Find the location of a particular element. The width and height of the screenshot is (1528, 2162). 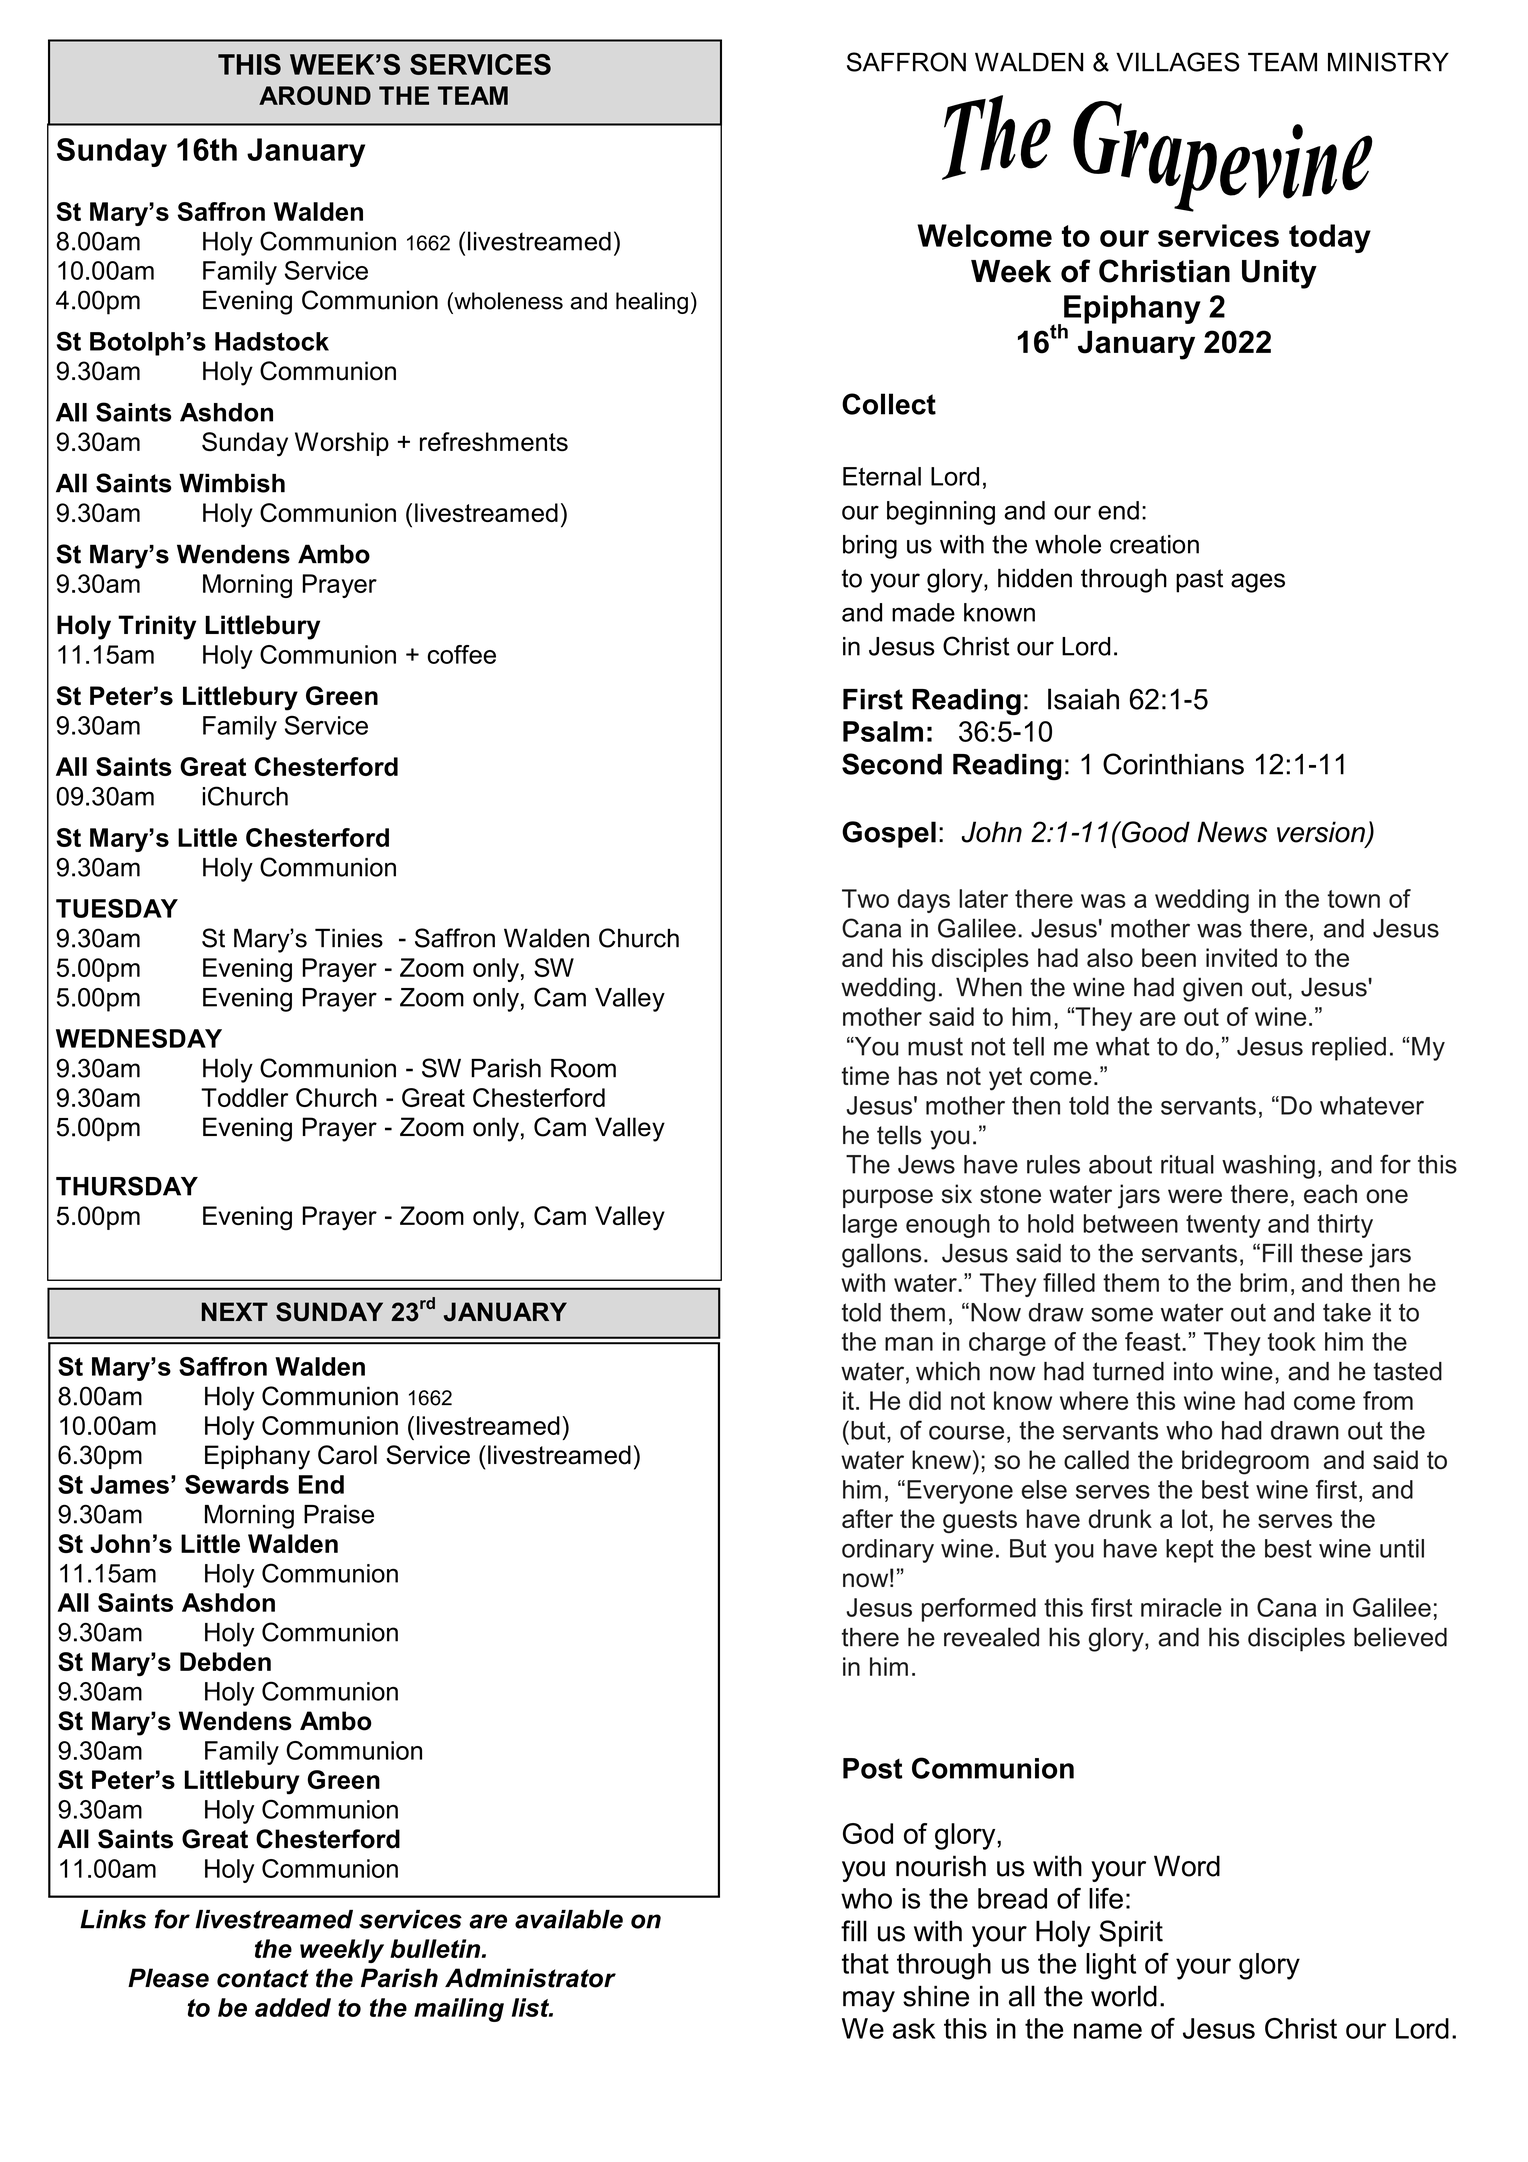

Eternal is located at coordinates (882, 476).
